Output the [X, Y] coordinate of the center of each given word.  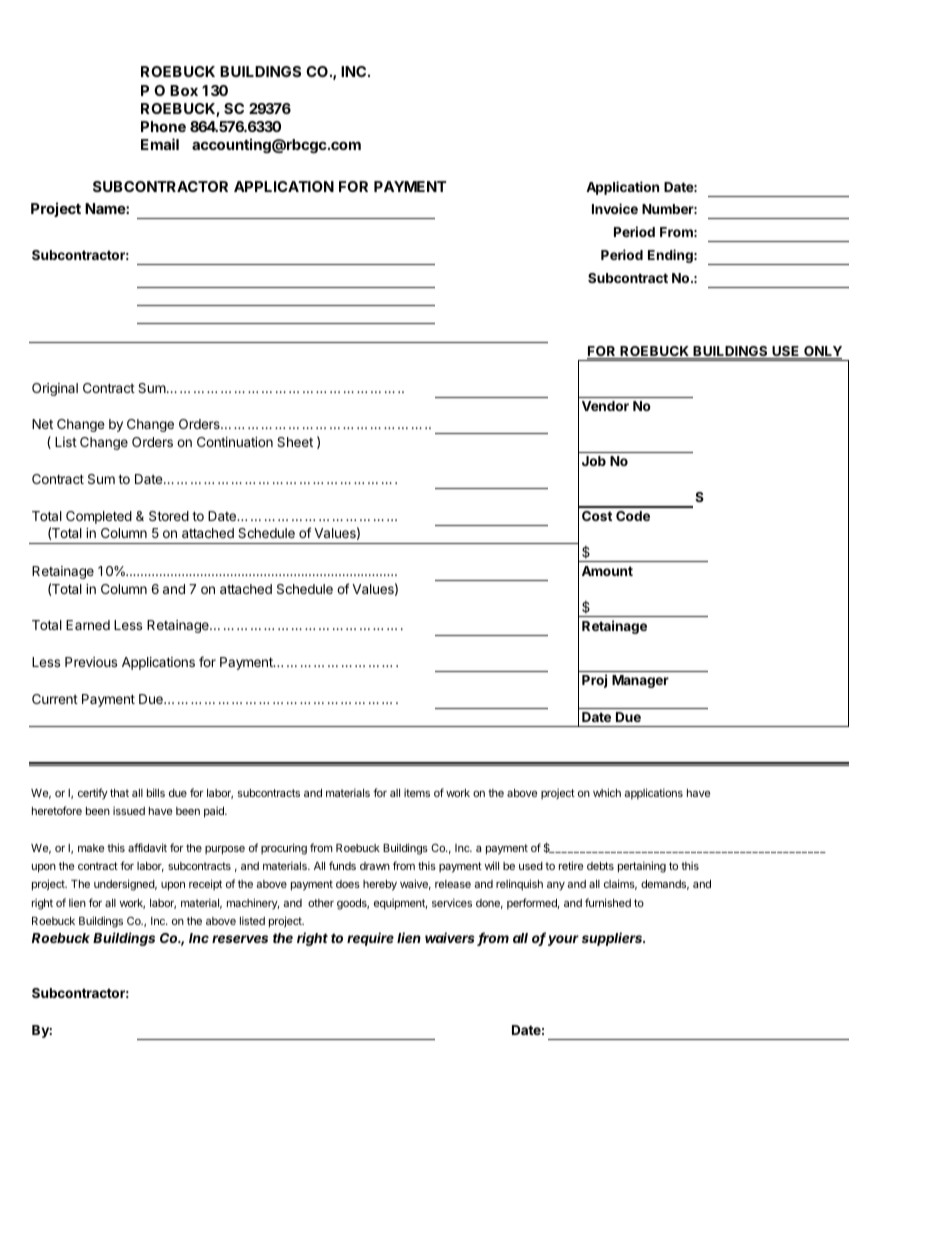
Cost [597, 516]
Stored [169, 516]
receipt [205, 884]
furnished [608, 902]
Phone [163, 126]
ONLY [822, 352]
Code [633, 516]
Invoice [615, 208]
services [452, 902]
